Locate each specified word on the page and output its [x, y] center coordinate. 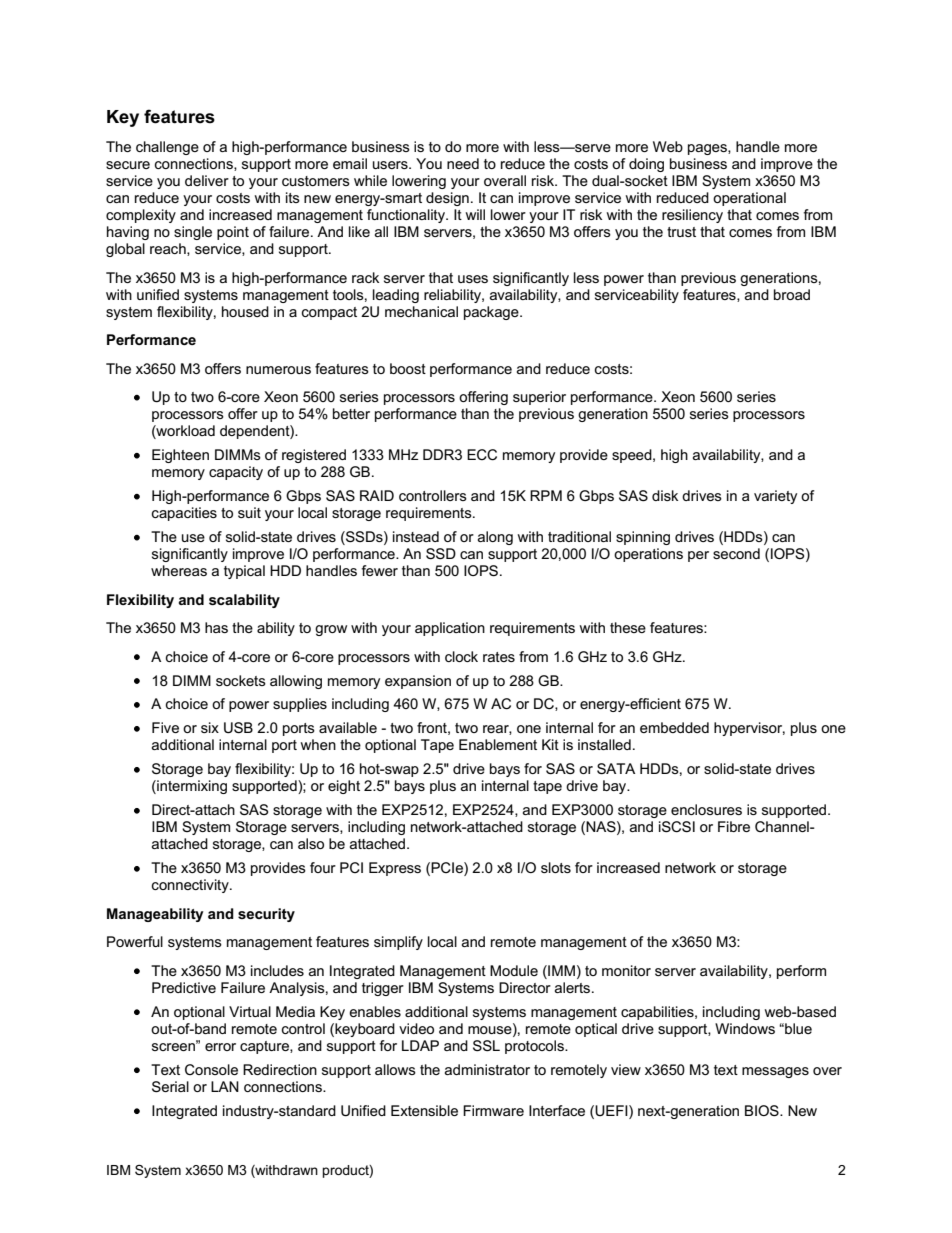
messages [775, 1072]
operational [749, 199]
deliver [207, 180]
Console [211, 1069]
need [463, 163]
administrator [487, 1069]
